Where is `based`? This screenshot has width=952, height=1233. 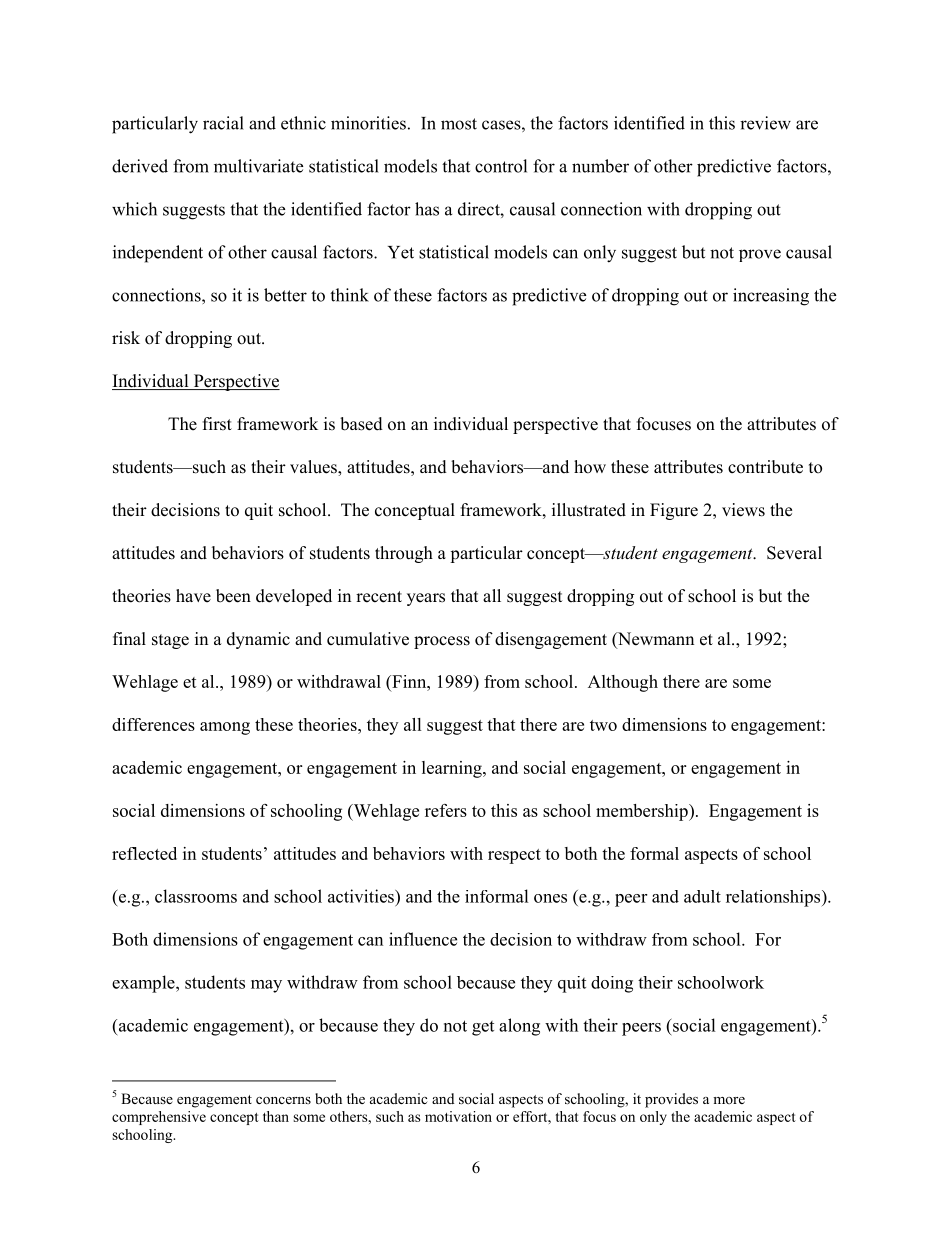
based is located at coordinates (361, 424).
